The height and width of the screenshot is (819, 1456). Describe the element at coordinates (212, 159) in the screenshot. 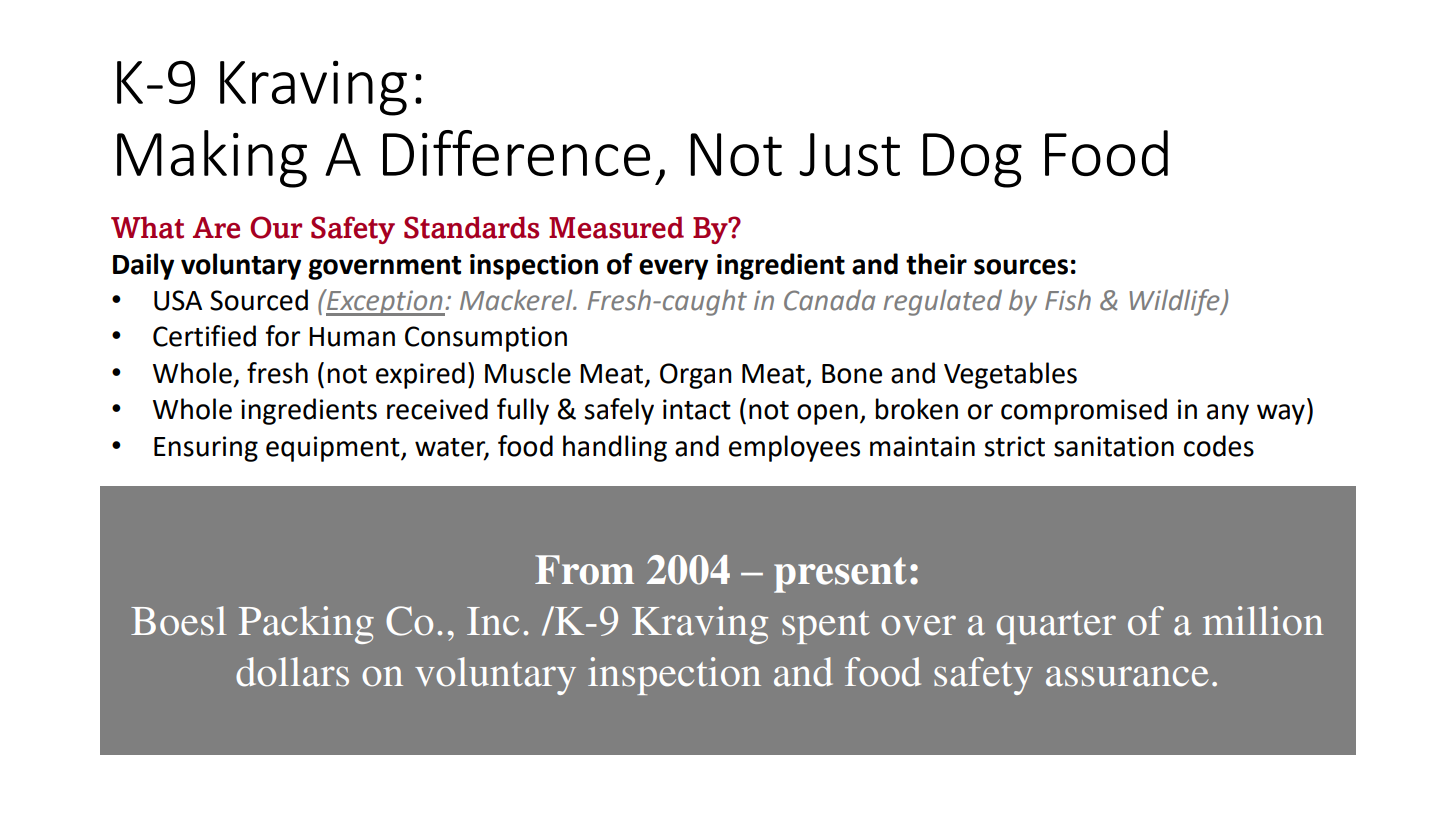

I see `Making` at that location.
